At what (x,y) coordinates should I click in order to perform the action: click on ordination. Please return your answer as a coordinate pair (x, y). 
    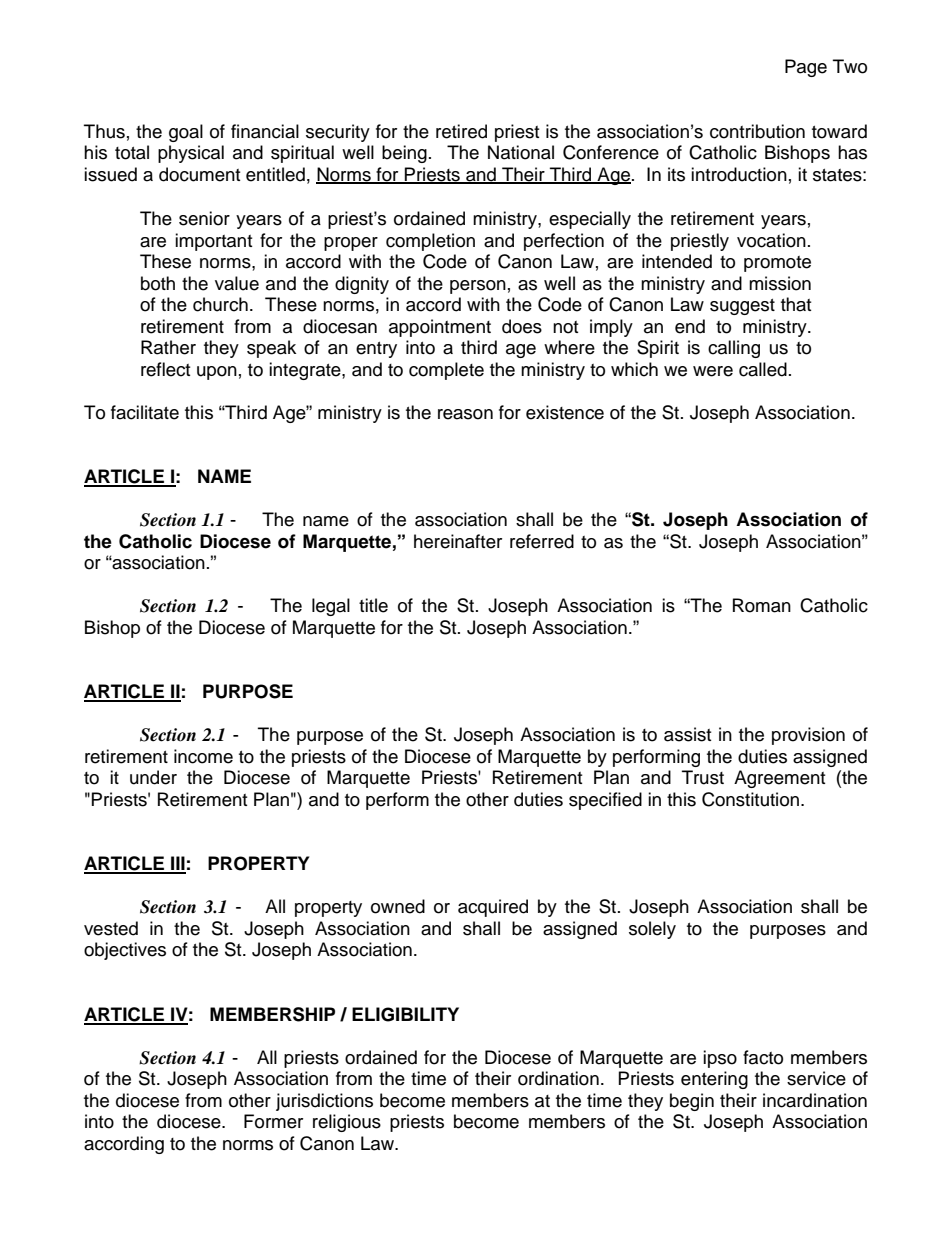
    Looking at the image, I should click on (558, 1078).
